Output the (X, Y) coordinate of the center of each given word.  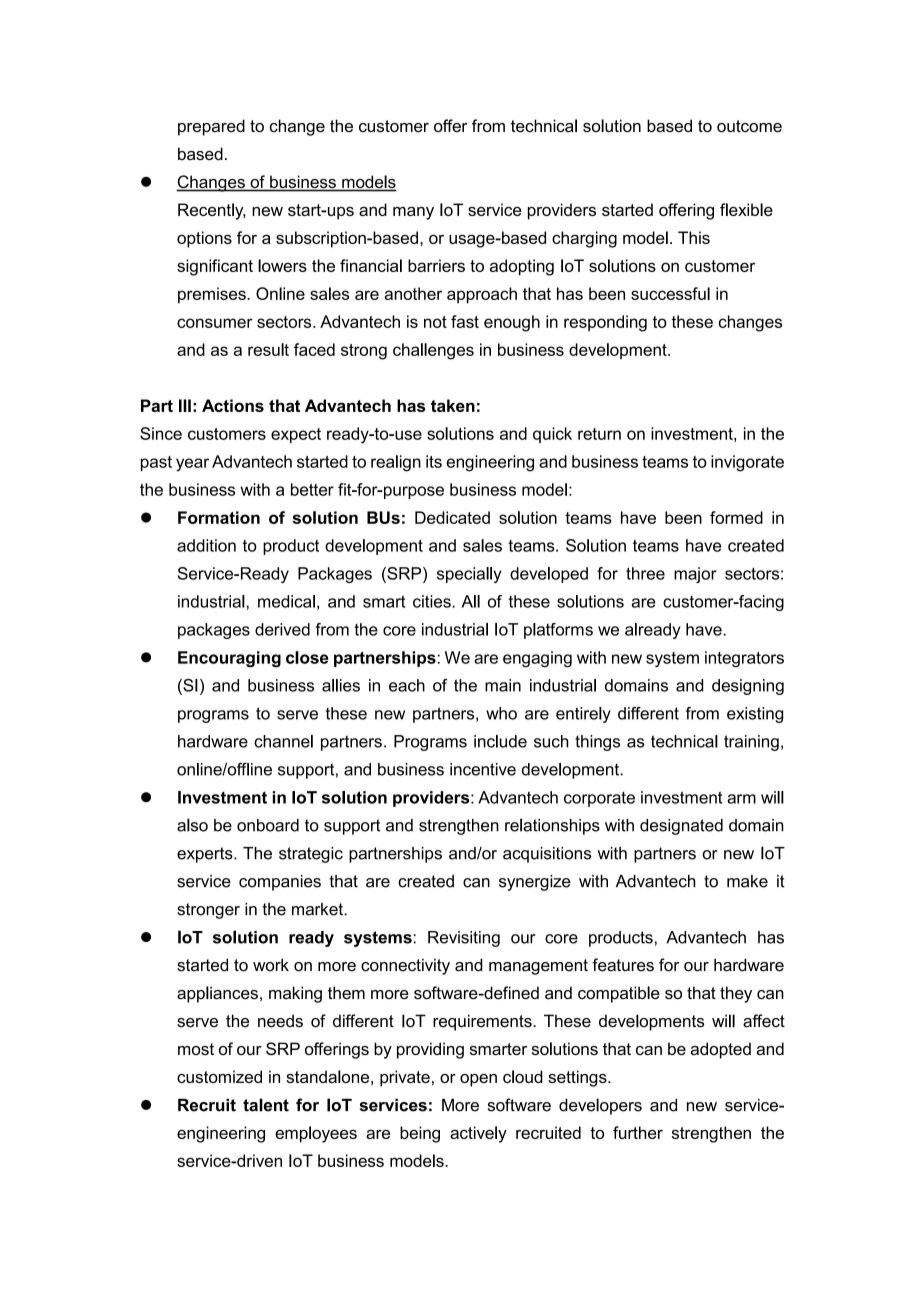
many (413, 213)
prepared (211, 127)
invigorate (747, 463)
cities (433, 601)
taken (453, 405)
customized (219, 1076)
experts (206, 855)
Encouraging (229, 659)
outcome (749, 126)
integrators (744, 659)
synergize (535, 883)
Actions (233, 405)
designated (681, 827)
